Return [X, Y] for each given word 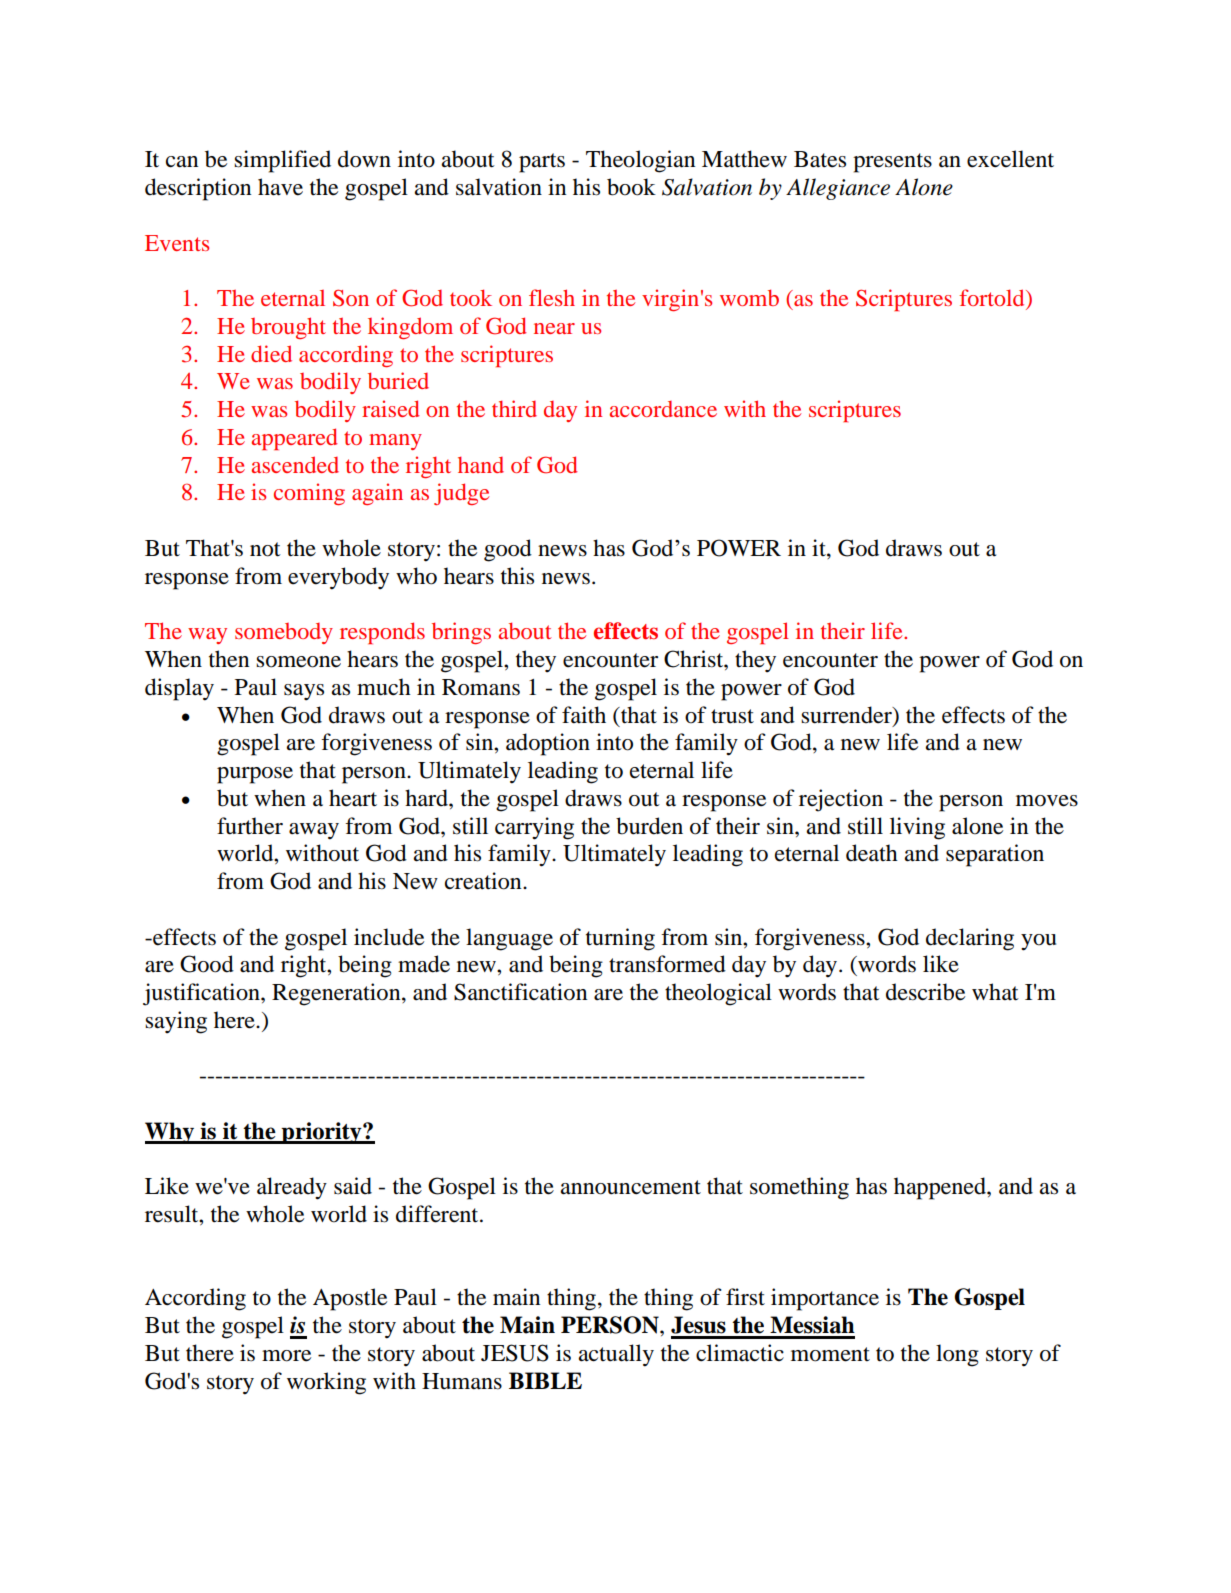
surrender [847, 715]
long [957, 1355]
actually [616, 1355]
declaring [970, 939]
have [280, 187]
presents [892, 163]
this [517, 576]
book [631, 187]
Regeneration [337, 994]
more [286, 1356]
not [265, 549]
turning [620, 939]
